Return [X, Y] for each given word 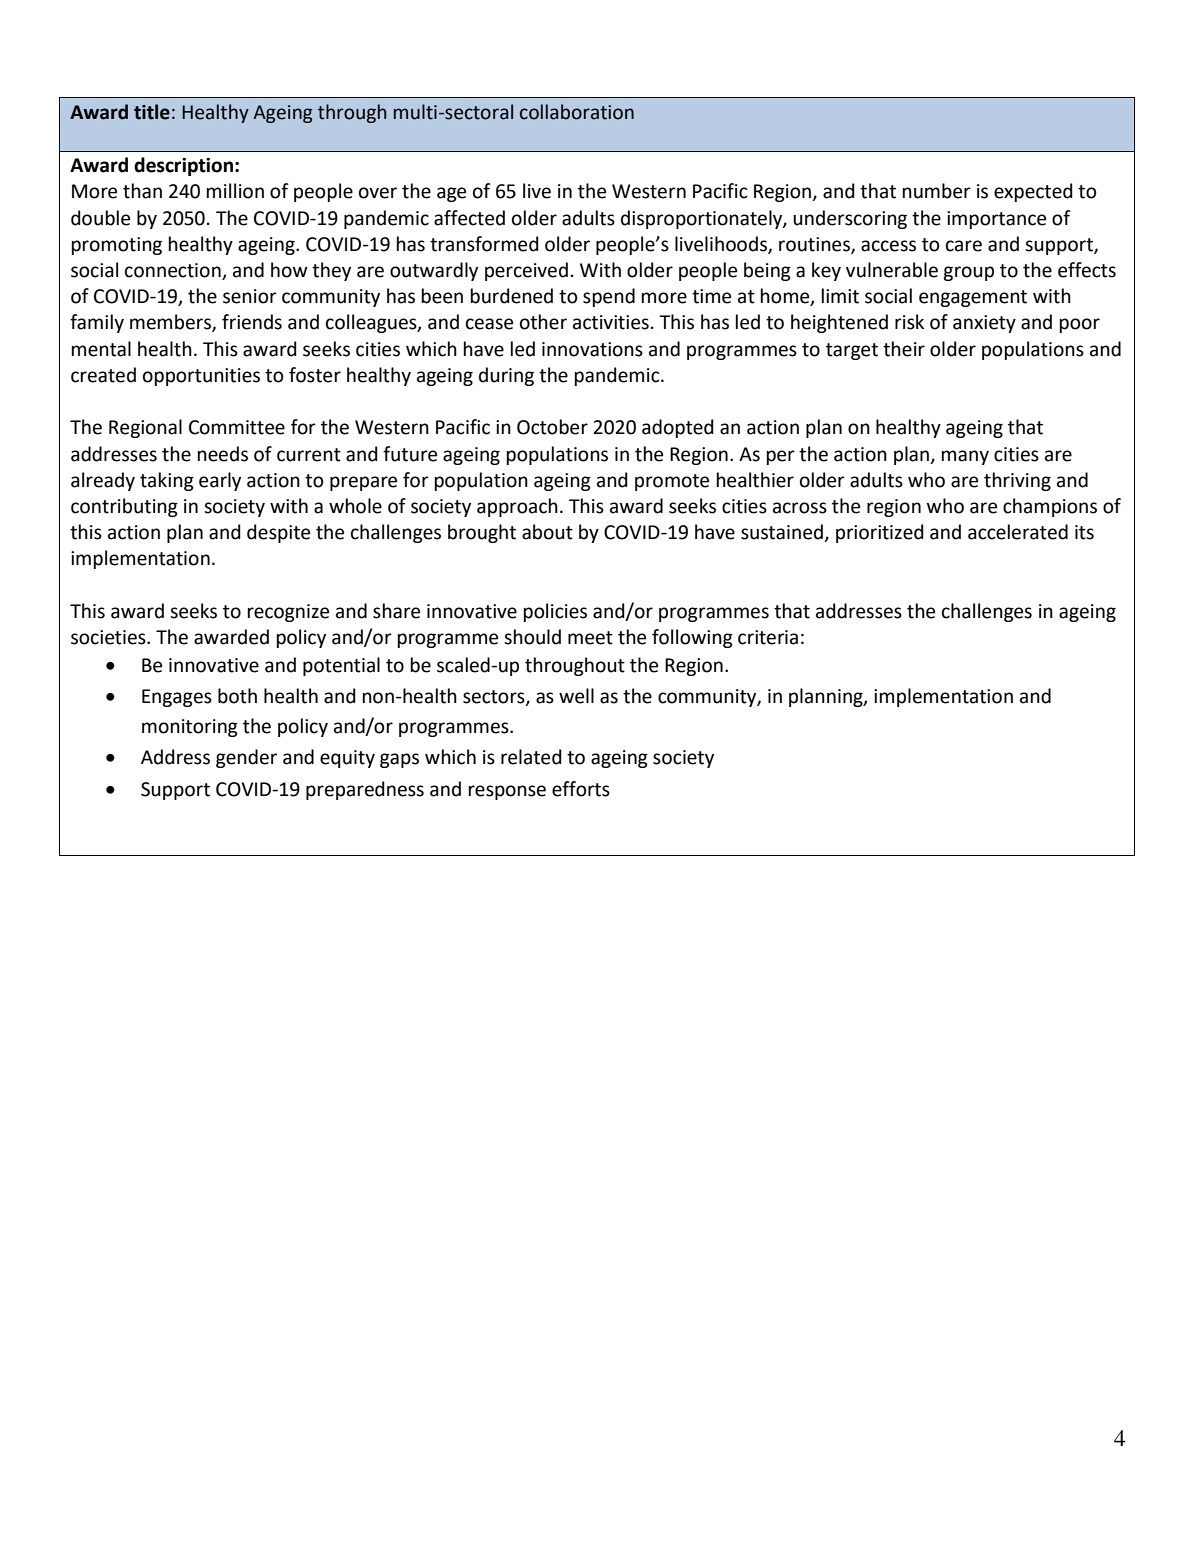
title [152, 112]
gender [246, 758]
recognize [288, 613]
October [552, 427]
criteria [768, 637]
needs [223, 454]
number [937, 191]
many [965, 457]
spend [609, 297]
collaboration [577, 112]
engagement [973, 298]
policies [555, 612]
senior [250, 296]
